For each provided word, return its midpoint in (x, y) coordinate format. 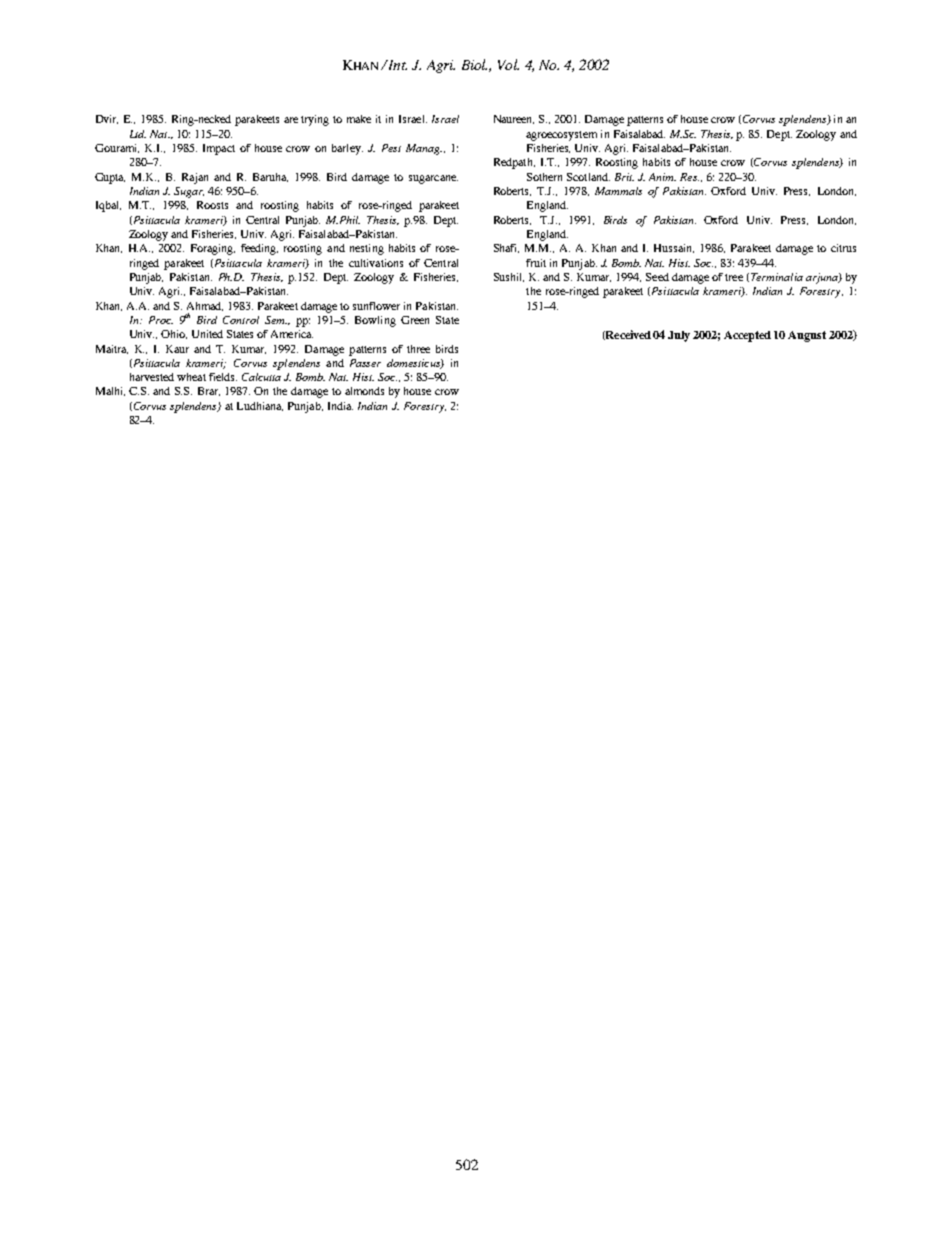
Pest (391, 148)
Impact (219, 149)
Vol (508, 64)
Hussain (674, 248)
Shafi (506, 248)
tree (734, 277)
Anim (662, 177)
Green (415, 320)
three (418, 349)
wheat (191, 377)
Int (397, 65)
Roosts (212, 205)
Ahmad (205, 306)
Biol (474, 64)
